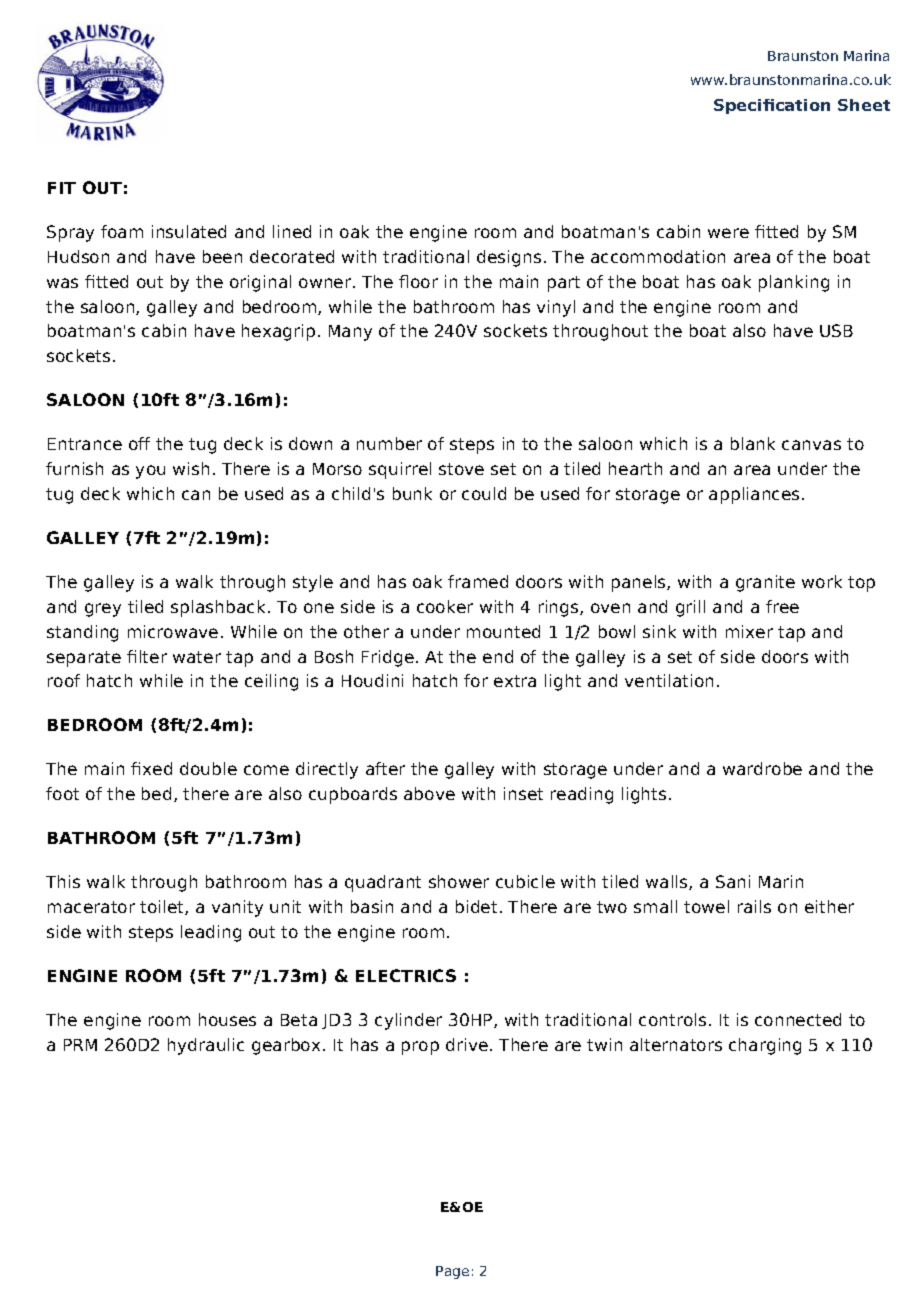  I want to click on water, so click(197, 657).
